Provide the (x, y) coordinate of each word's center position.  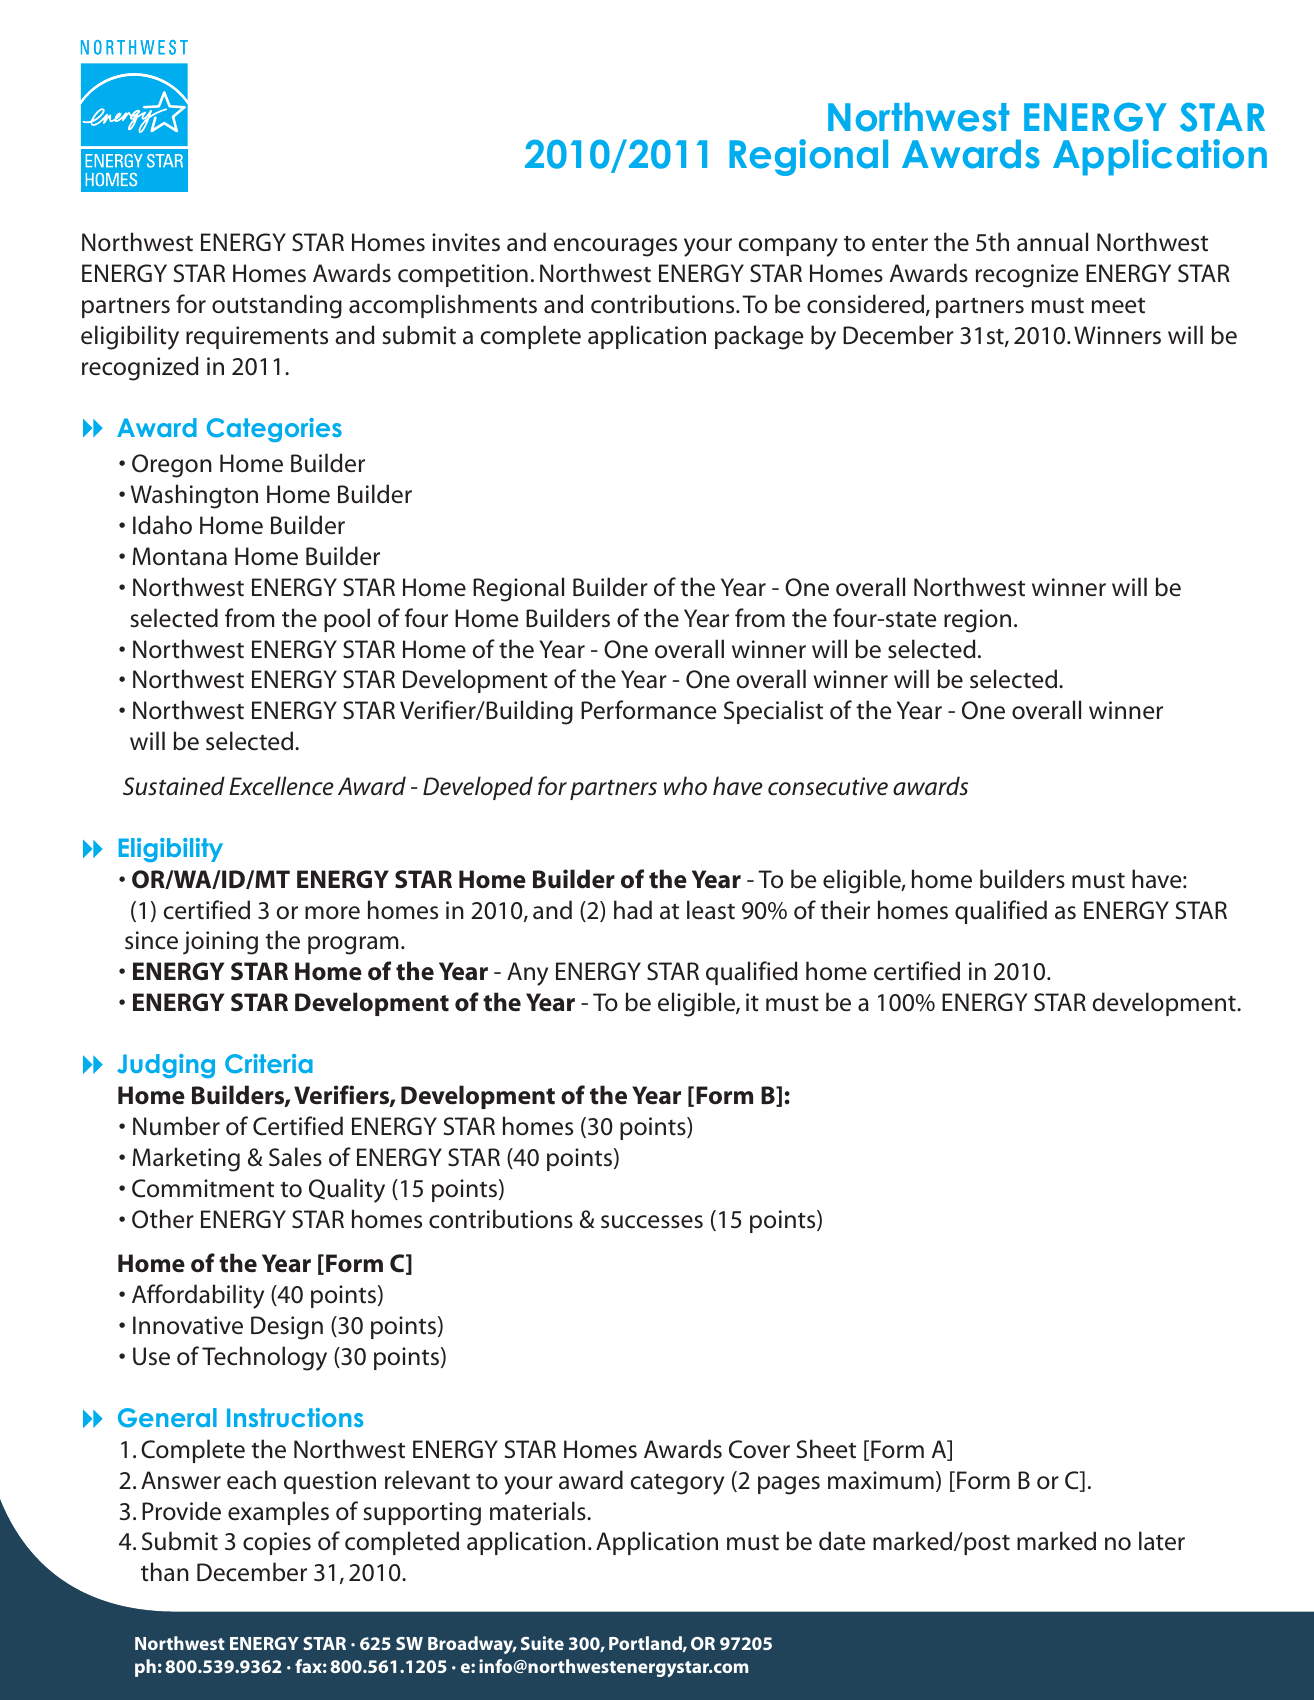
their (845, 910)
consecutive (828, 786)
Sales (295, 1157)
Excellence (281, 786)
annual (1052, 242)
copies (277, 1543)
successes (652, 1222)
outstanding (277, 306)
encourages (615, 247)
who (685, 786)
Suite (542, 1643)
